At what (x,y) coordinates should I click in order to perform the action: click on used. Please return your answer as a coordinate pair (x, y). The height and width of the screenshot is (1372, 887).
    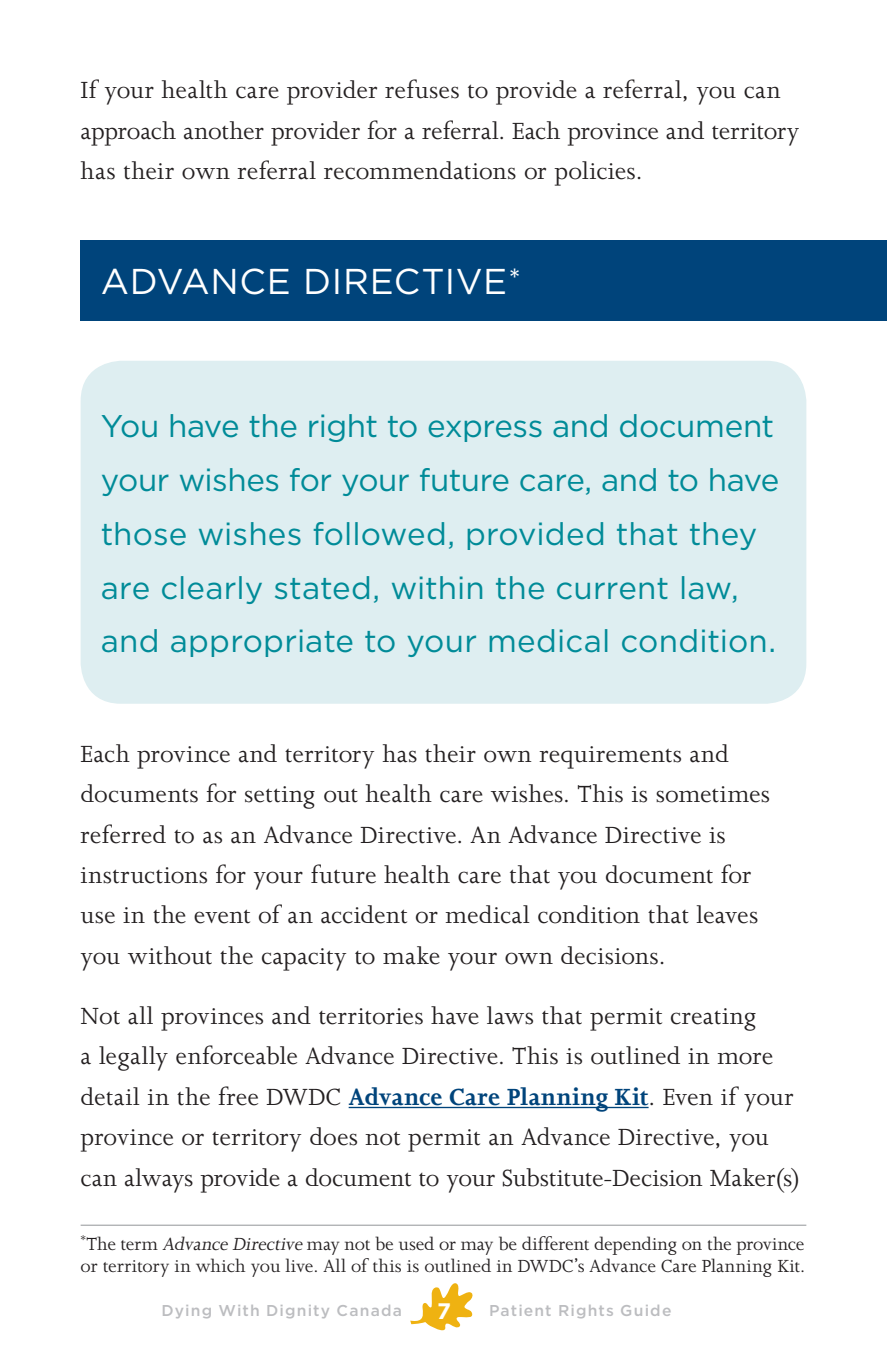
    Looking at the image, I should click on (416, 1243).
